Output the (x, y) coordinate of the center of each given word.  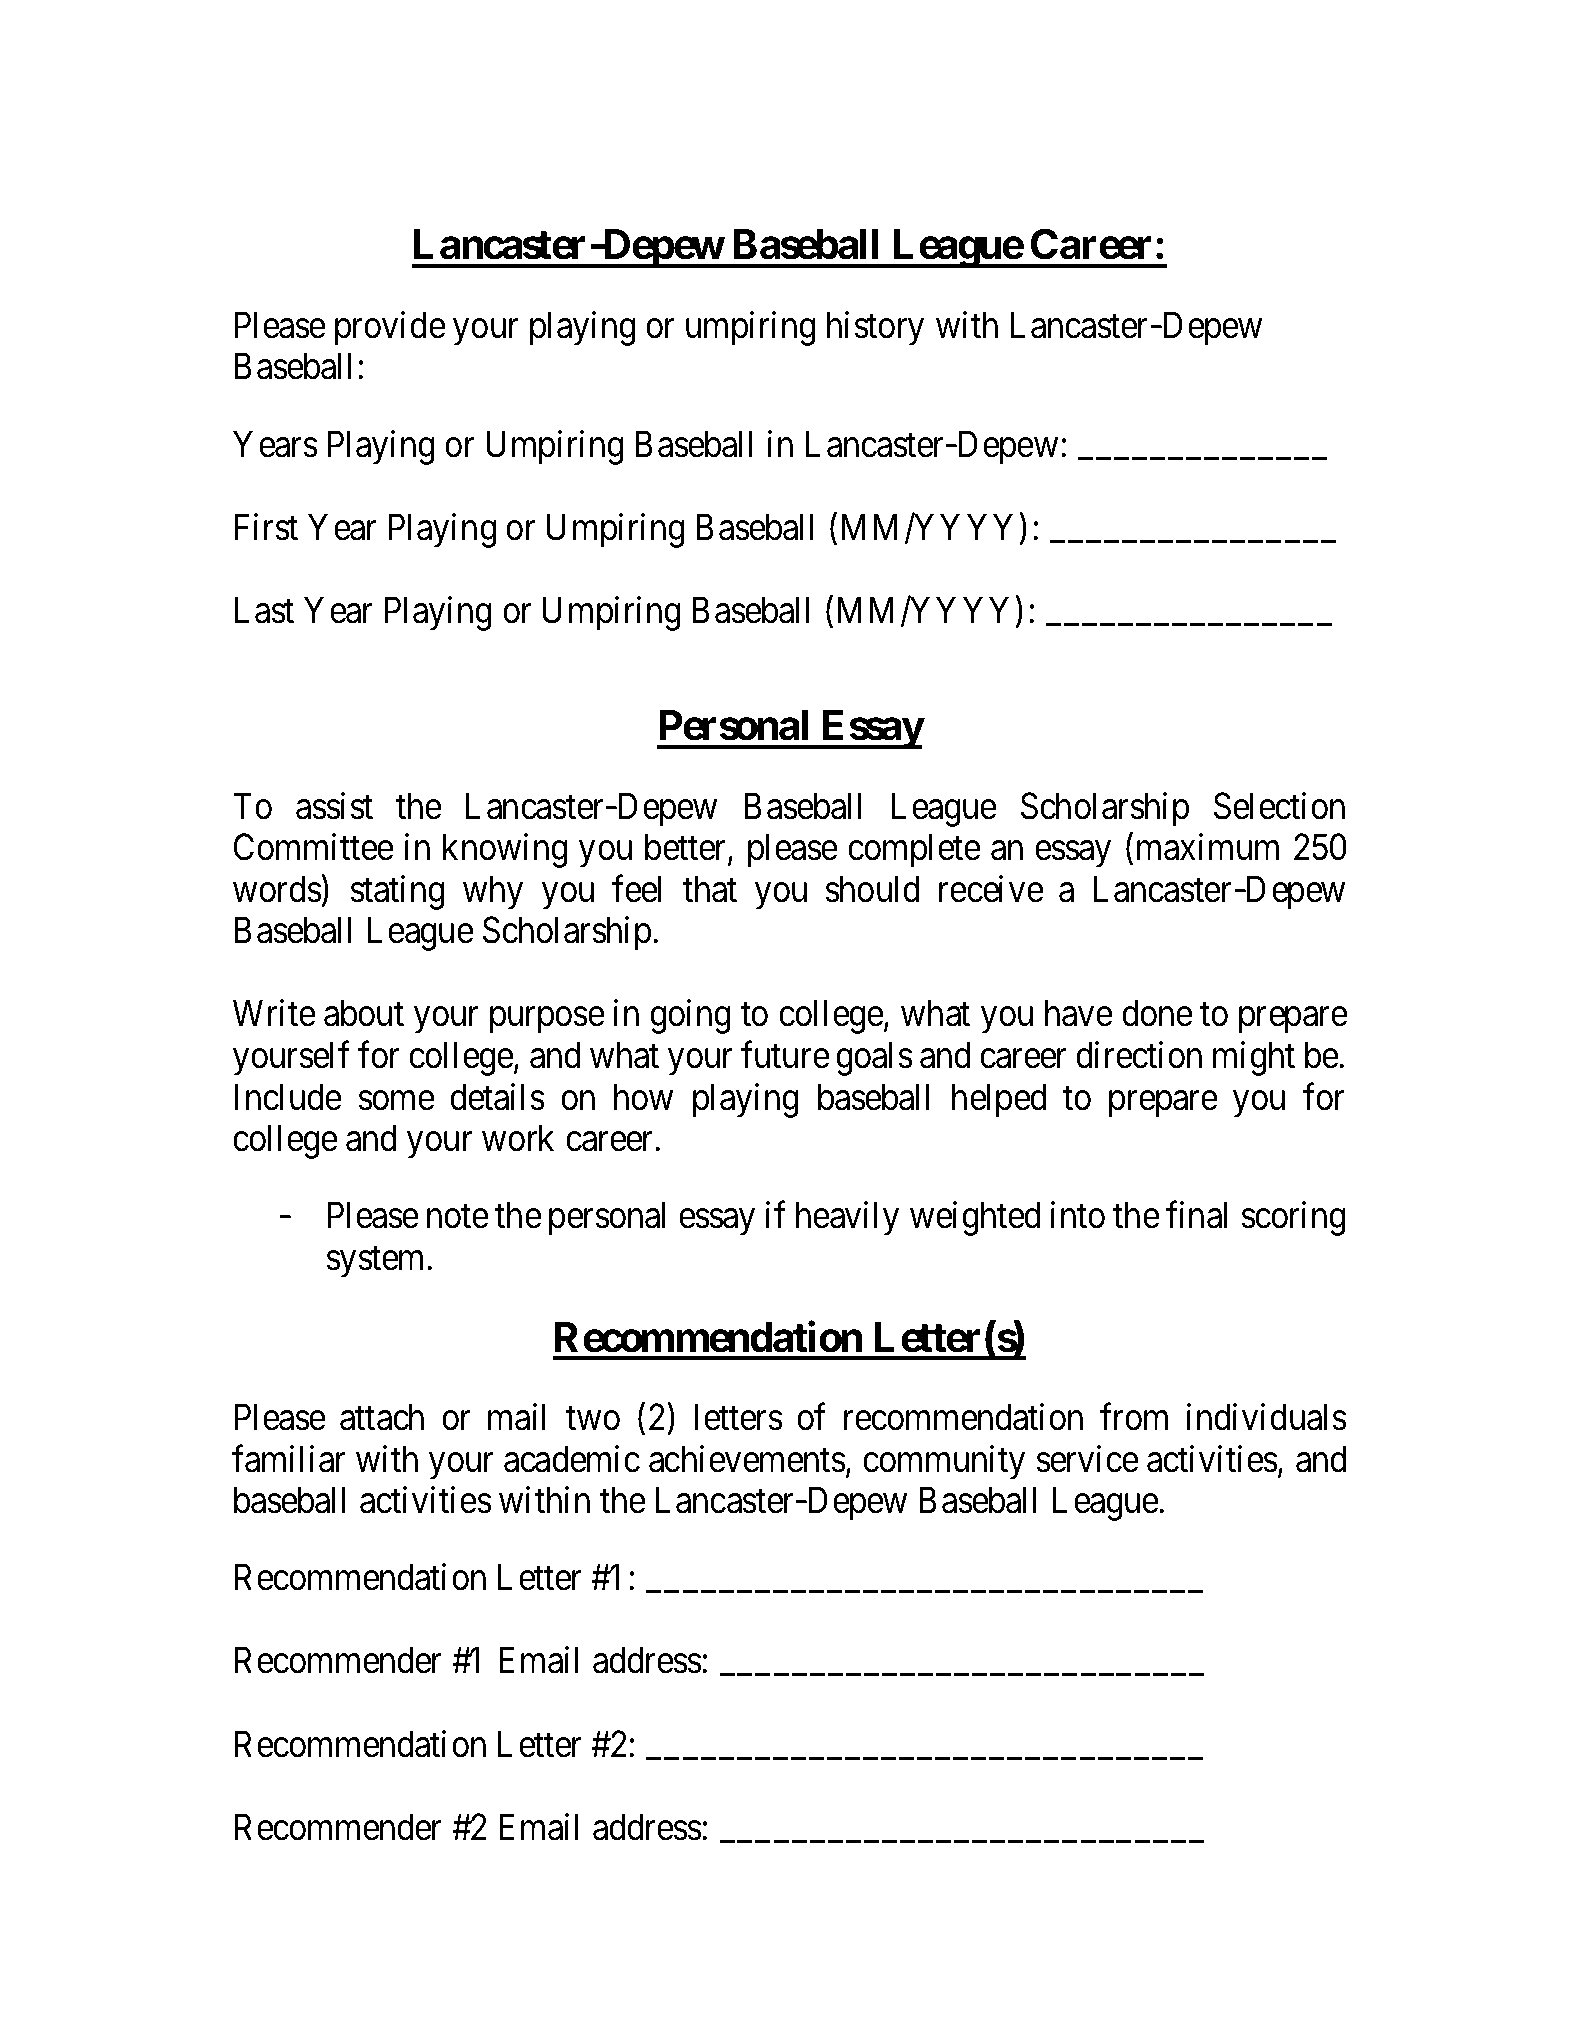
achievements (747, 1459)
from (1134, 1417)
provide (390, 328)
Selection (1279, 806)
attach (382, 1417)
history (875, 328)
